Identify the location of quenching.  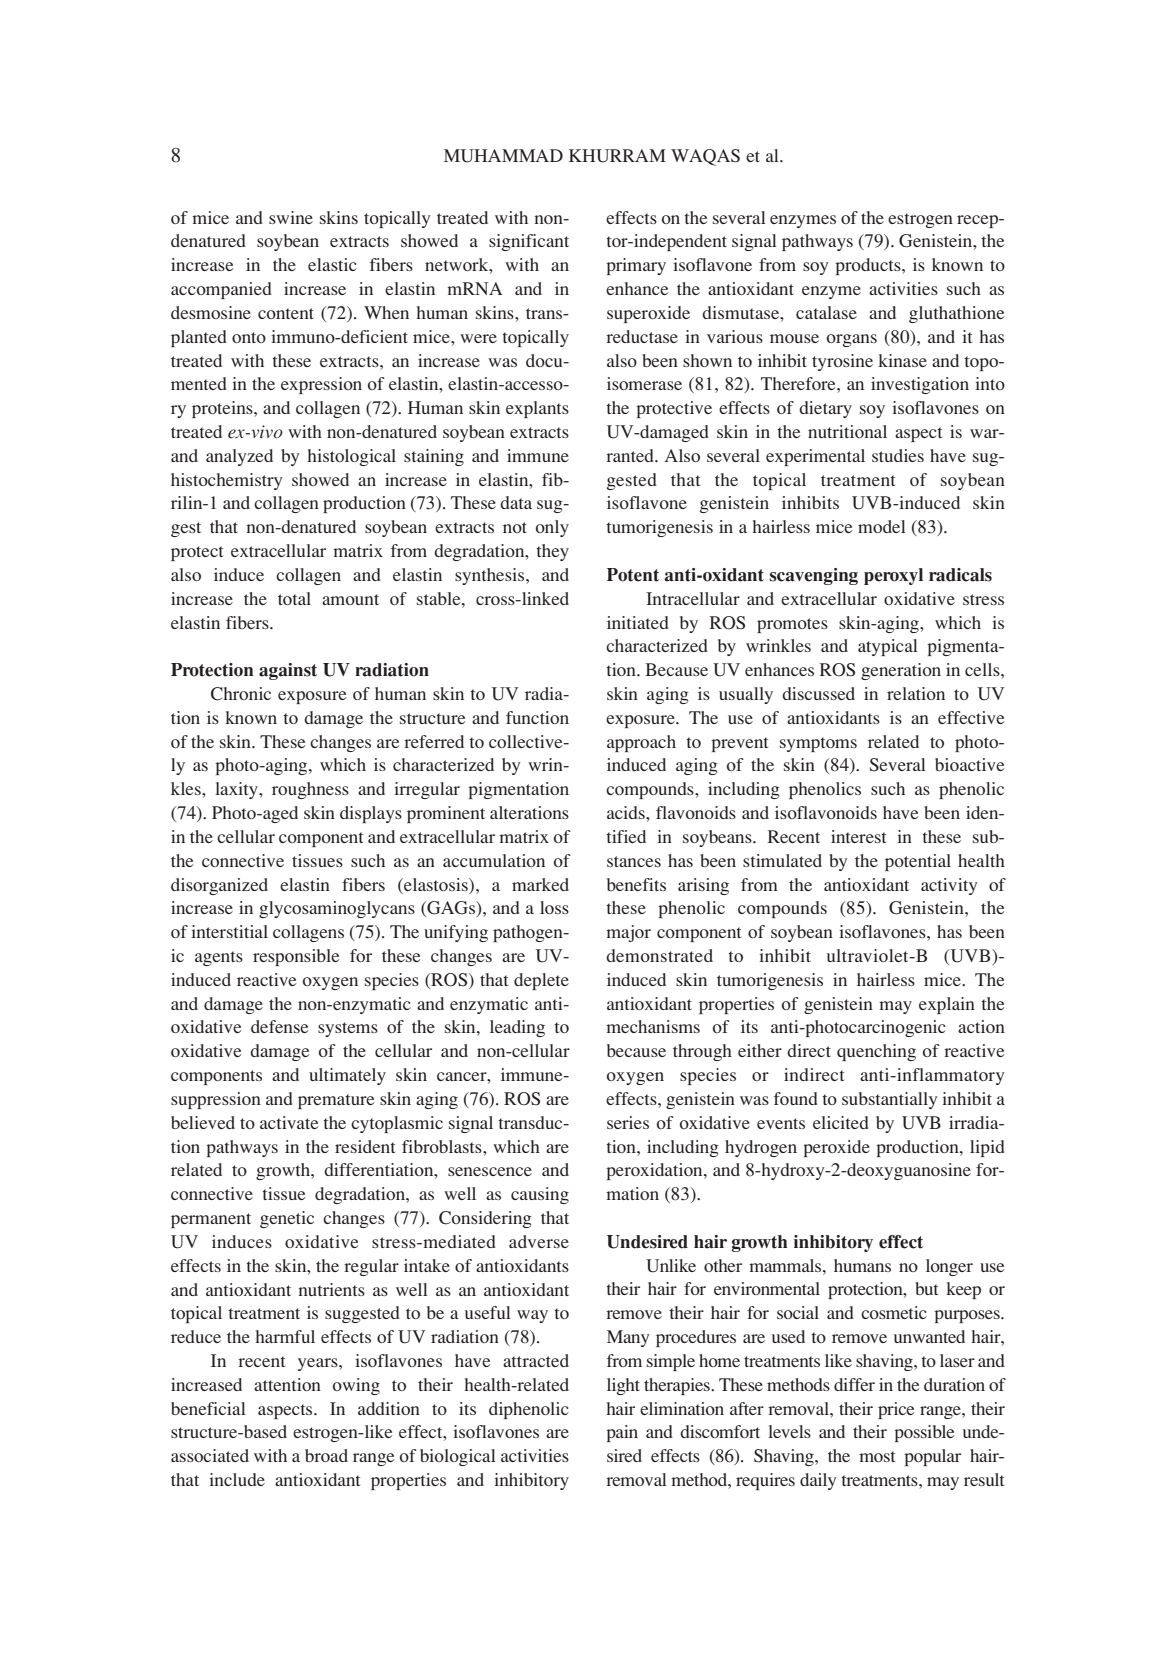
(876, 1052).
